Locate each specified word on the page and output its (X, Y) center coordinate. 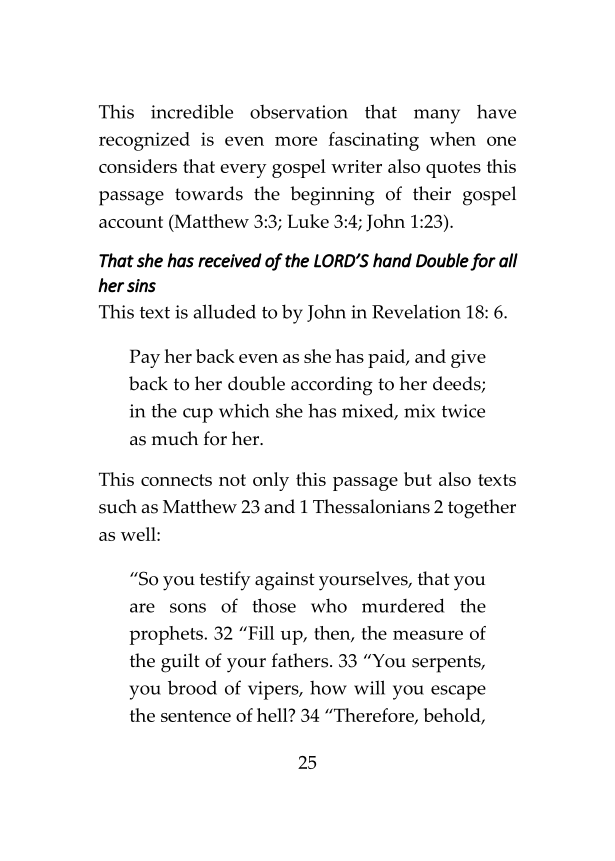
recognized (144, 141)
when (453, 139)
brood (192, 687)
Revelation (416, 311)
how (328, 688)
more (296, 141)
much (175, 438)
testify (225, 581)
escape (458, 692)
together (482, 509)
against (285, 581)
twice (463, 411)
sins (141, 286)
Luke (308, 221)
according (332, 386)
